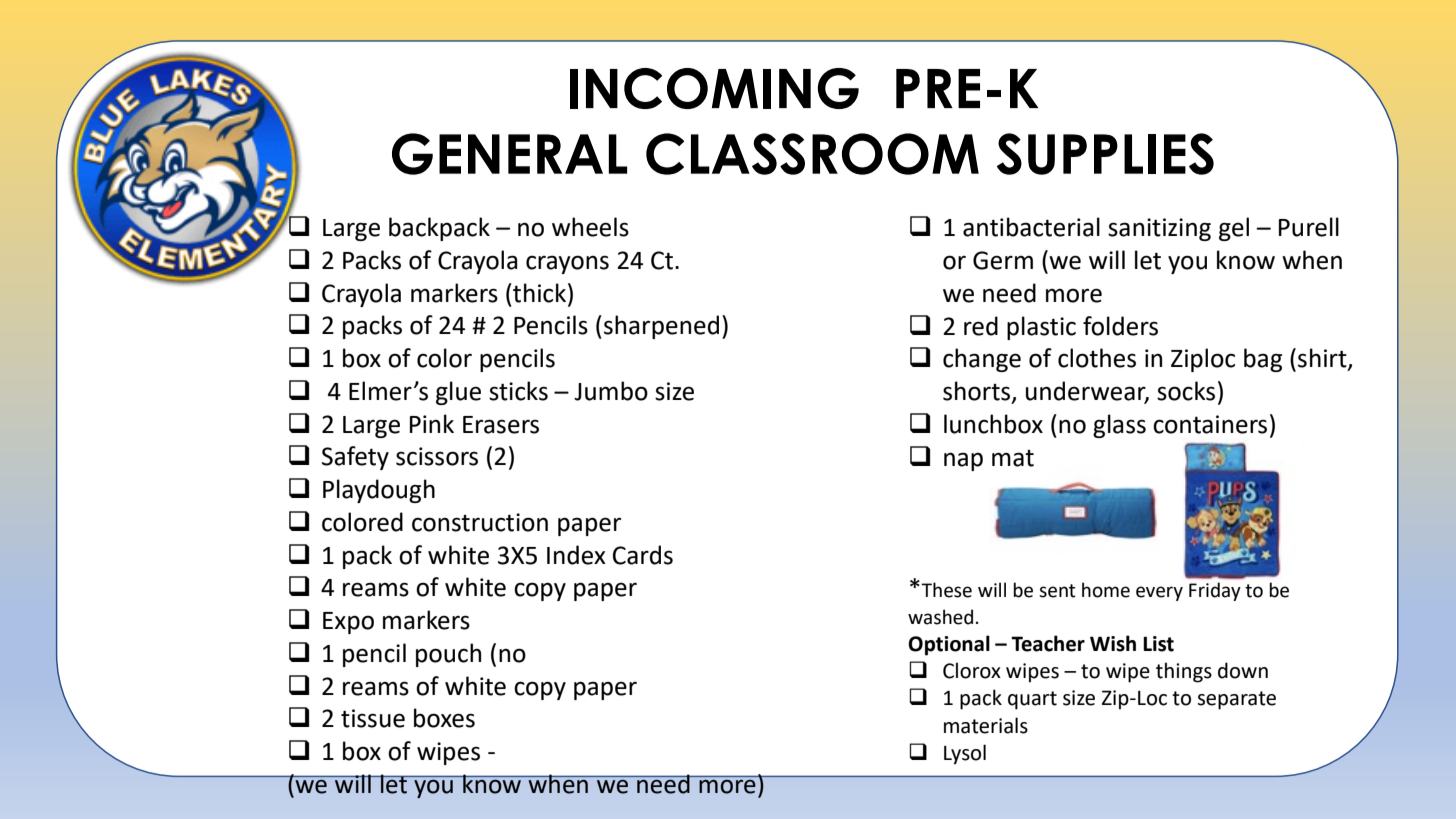 This image has height=819, width=1456. Describe the element at coordinates (1210, 424) in the image. I see `containers` at that location.
